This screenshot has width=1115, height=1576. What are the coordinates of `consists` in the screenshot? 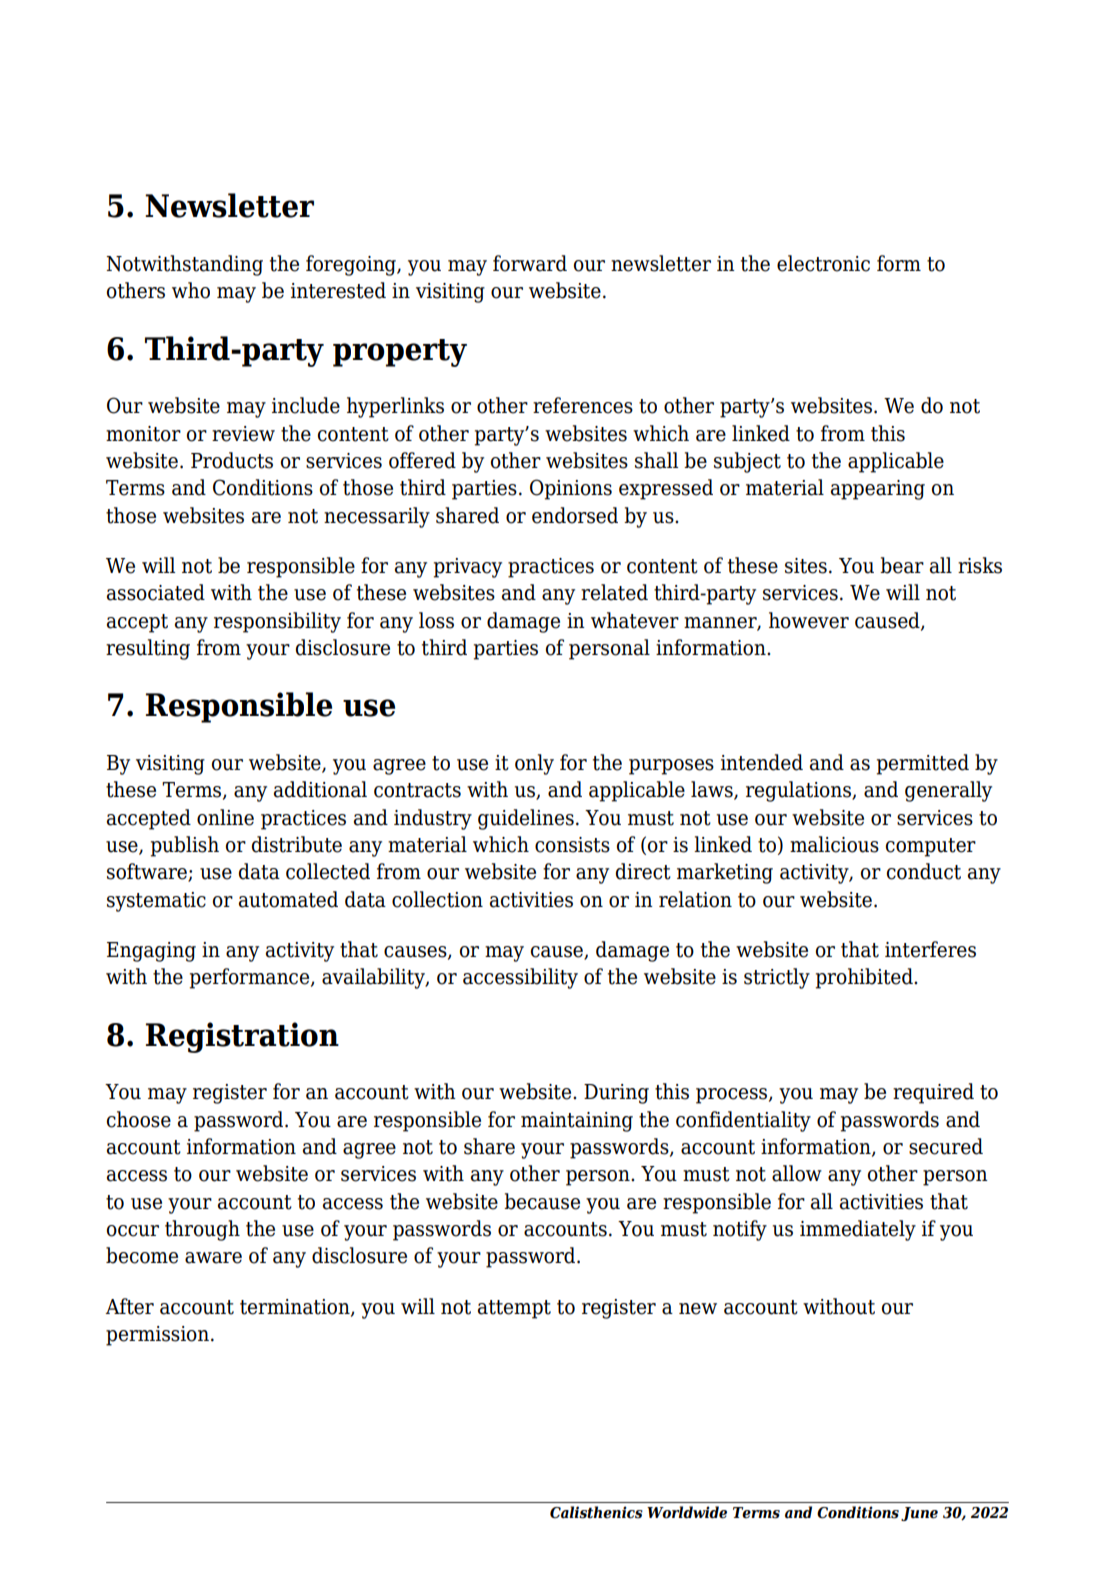 It's located at (572, 845).
